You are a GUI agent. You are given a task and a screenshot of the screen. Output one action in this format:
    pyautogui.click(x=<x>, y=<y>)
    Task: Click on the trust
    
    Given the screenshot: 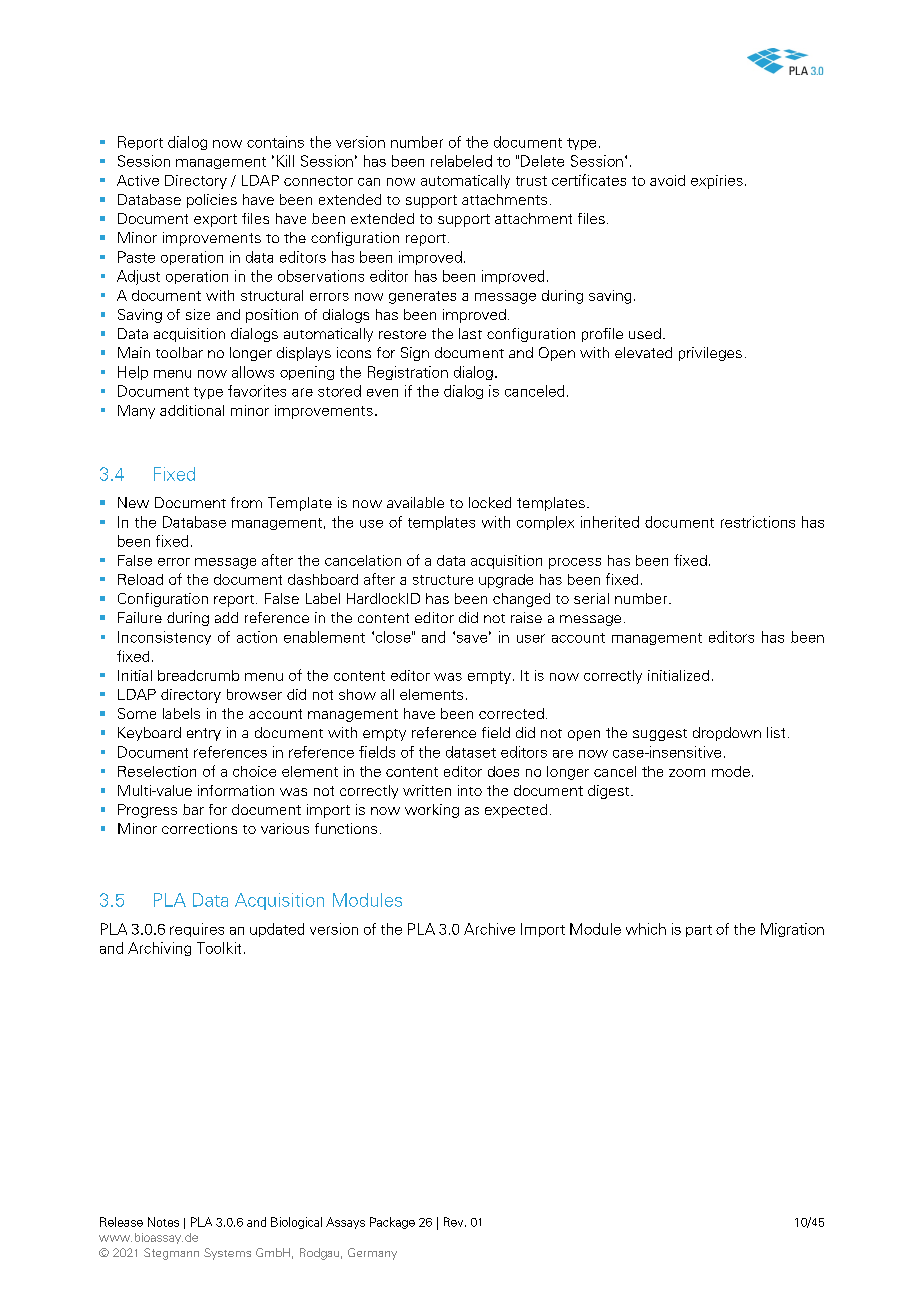 What is the action you would take?
    pyautogui.click(x=531, y=181)
